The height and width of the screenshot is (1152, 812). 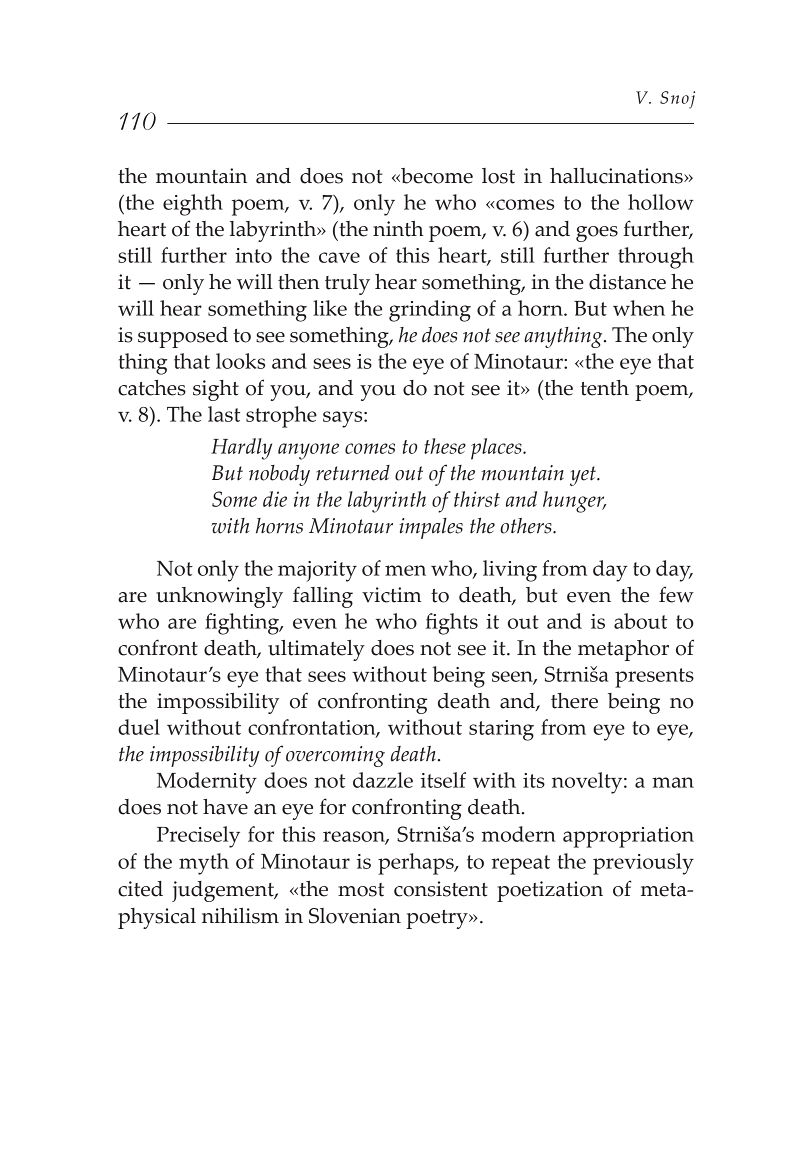 I want to click on hallucinations, so click(x=617, y=176).
